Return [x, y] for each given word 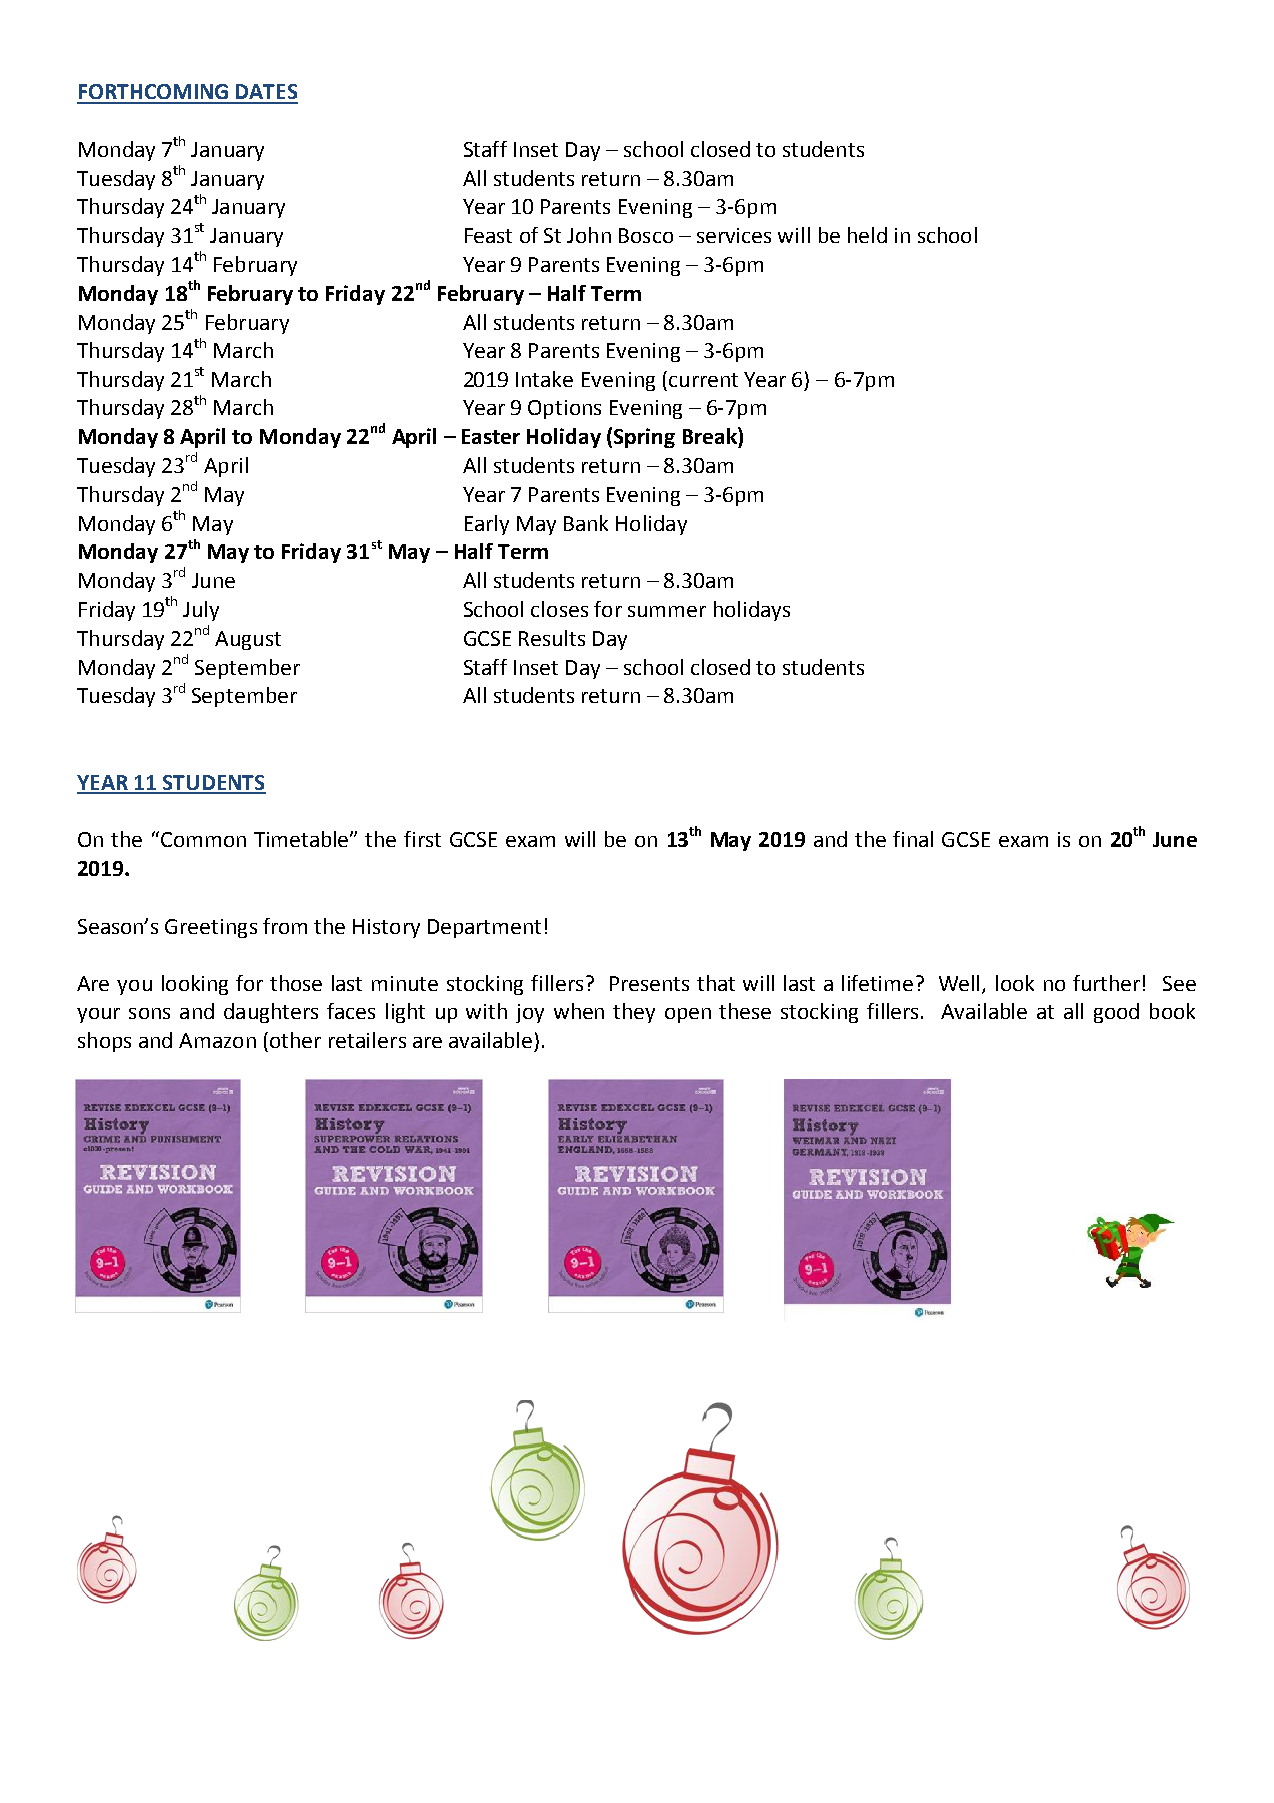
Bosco [646, 235]
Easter [491, 436]
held [867, 235]
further [1106, 983]
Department [484, 928]
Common [202, 839]
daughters [271, 1013]
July [201, 611]
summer [667, 611]
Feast [488, 235]
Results [552, 638]
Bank [586, 523]
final [913, 839]
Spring [644, 438]
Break [711, 435]
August [248, 640]
